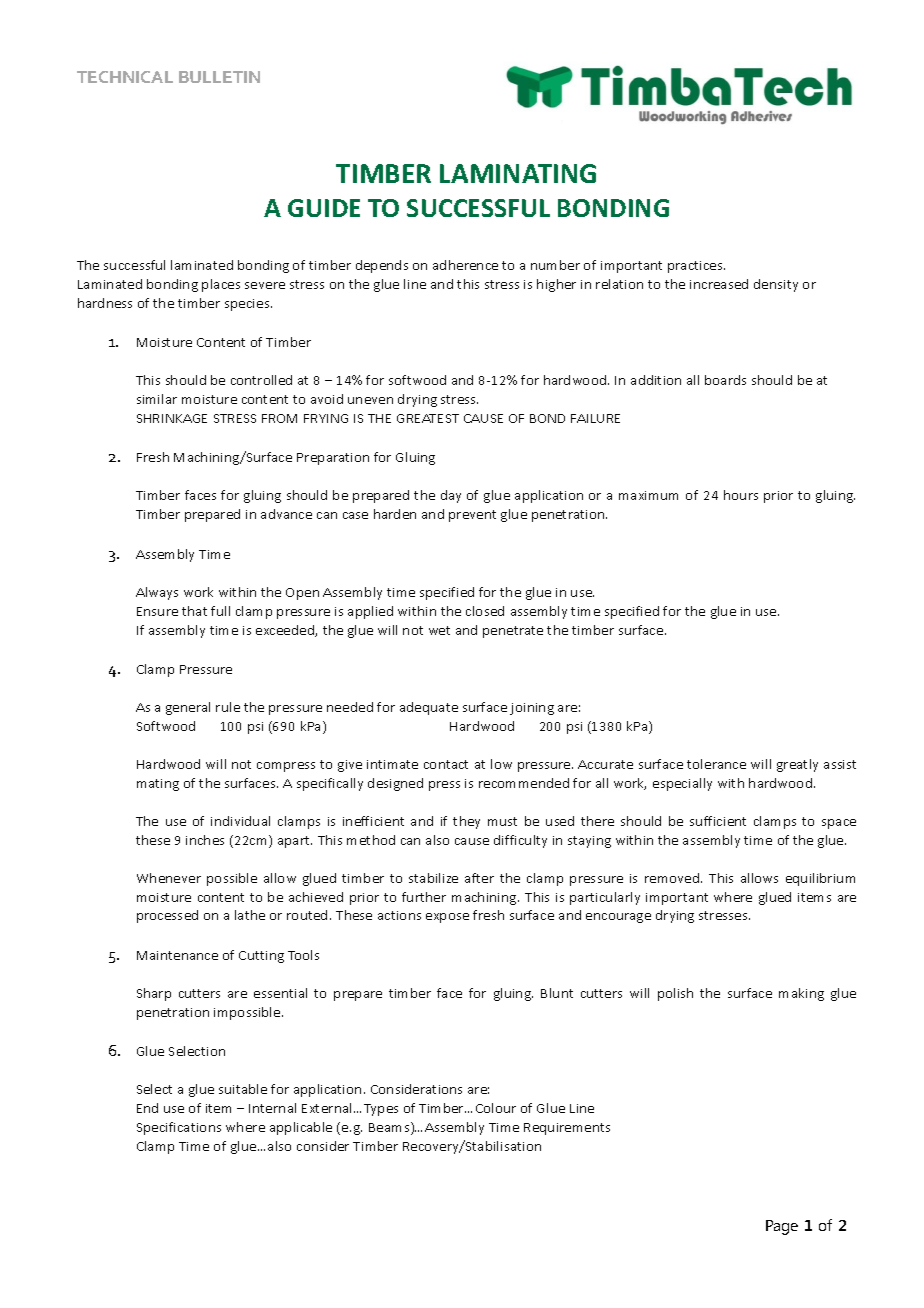 The width and height of the page is (924, 1308). What do you see at coordinates (219, 77) in the page?
I see `BULLETIN` at bounding box center [219, 77].
